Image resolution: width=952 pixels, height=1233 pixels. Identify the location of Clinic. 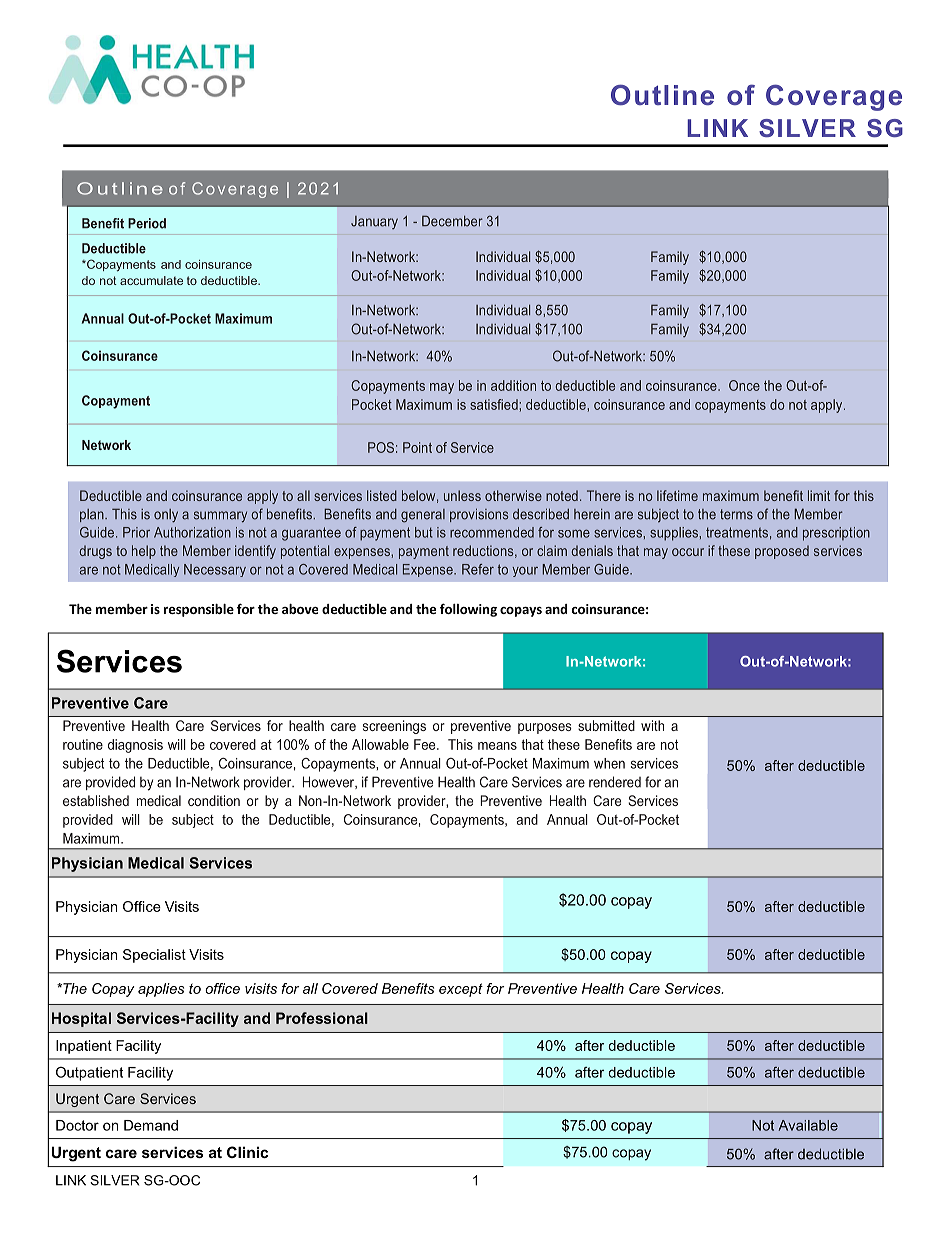
(247, 1152).
